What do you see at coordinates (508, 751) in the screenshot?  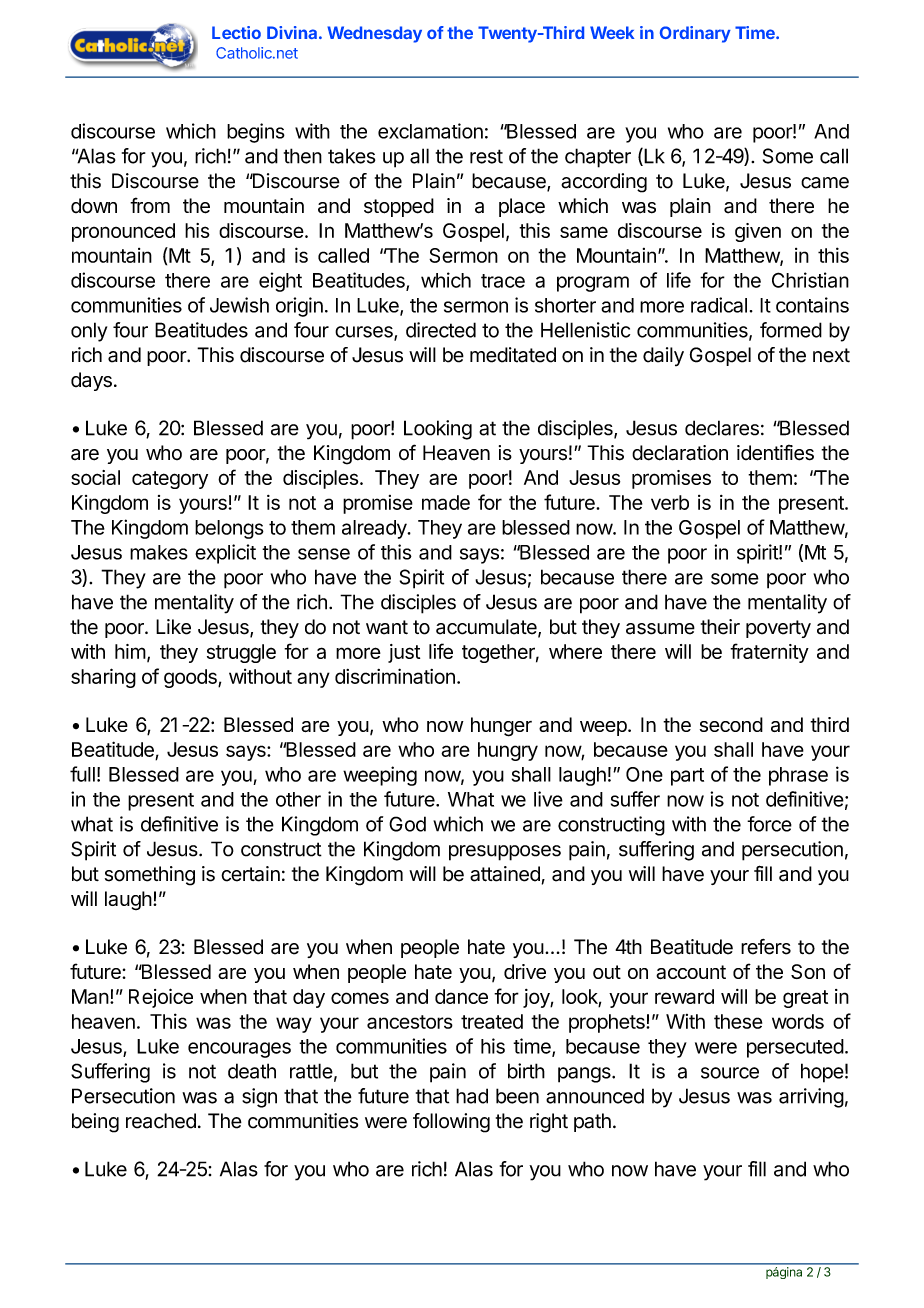 I see `hungry` at bounding box center [508, 751].
